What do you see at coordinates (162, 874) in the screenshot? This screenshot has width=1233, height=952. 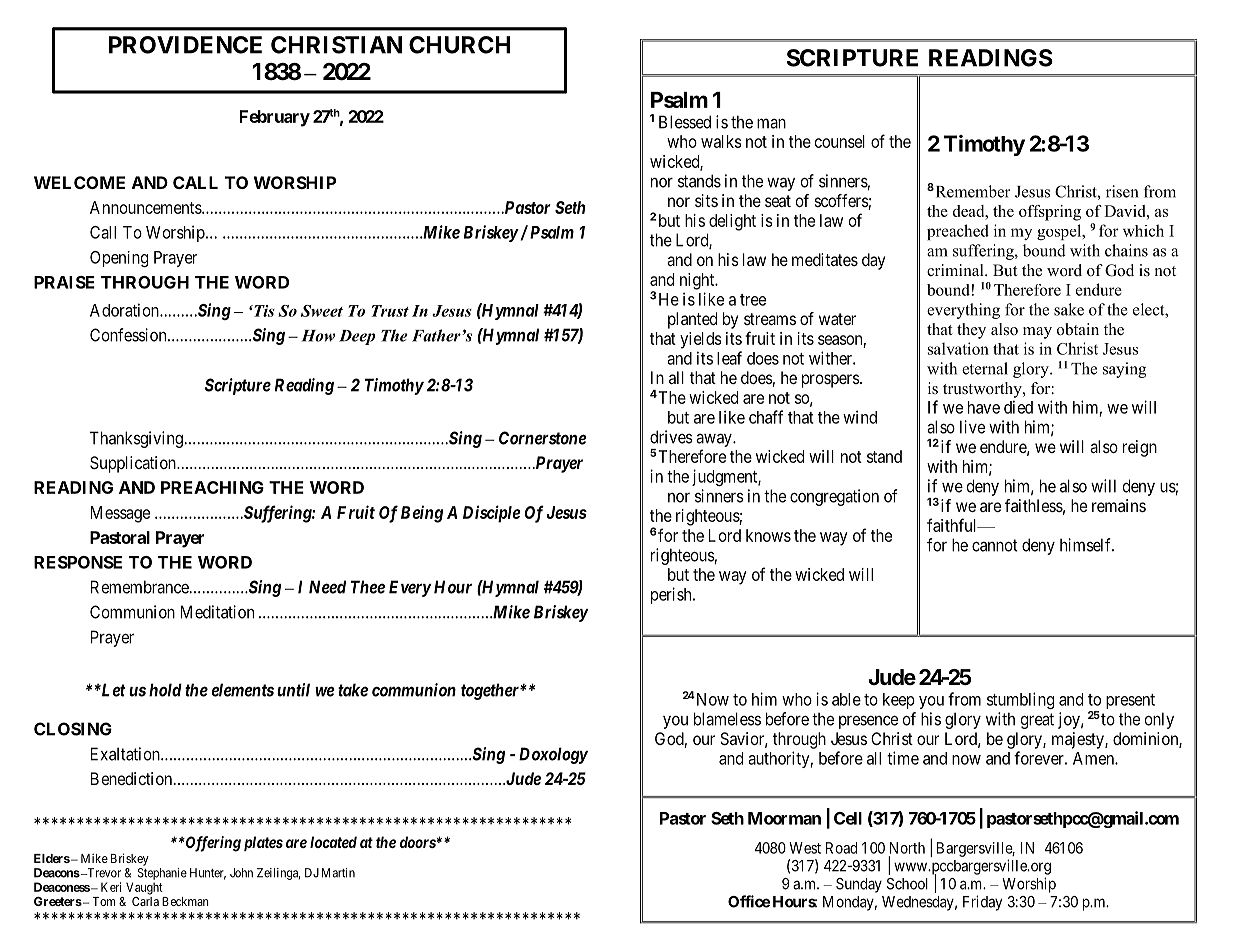 I see `Stephanie` at bounding box center [162, 874].
